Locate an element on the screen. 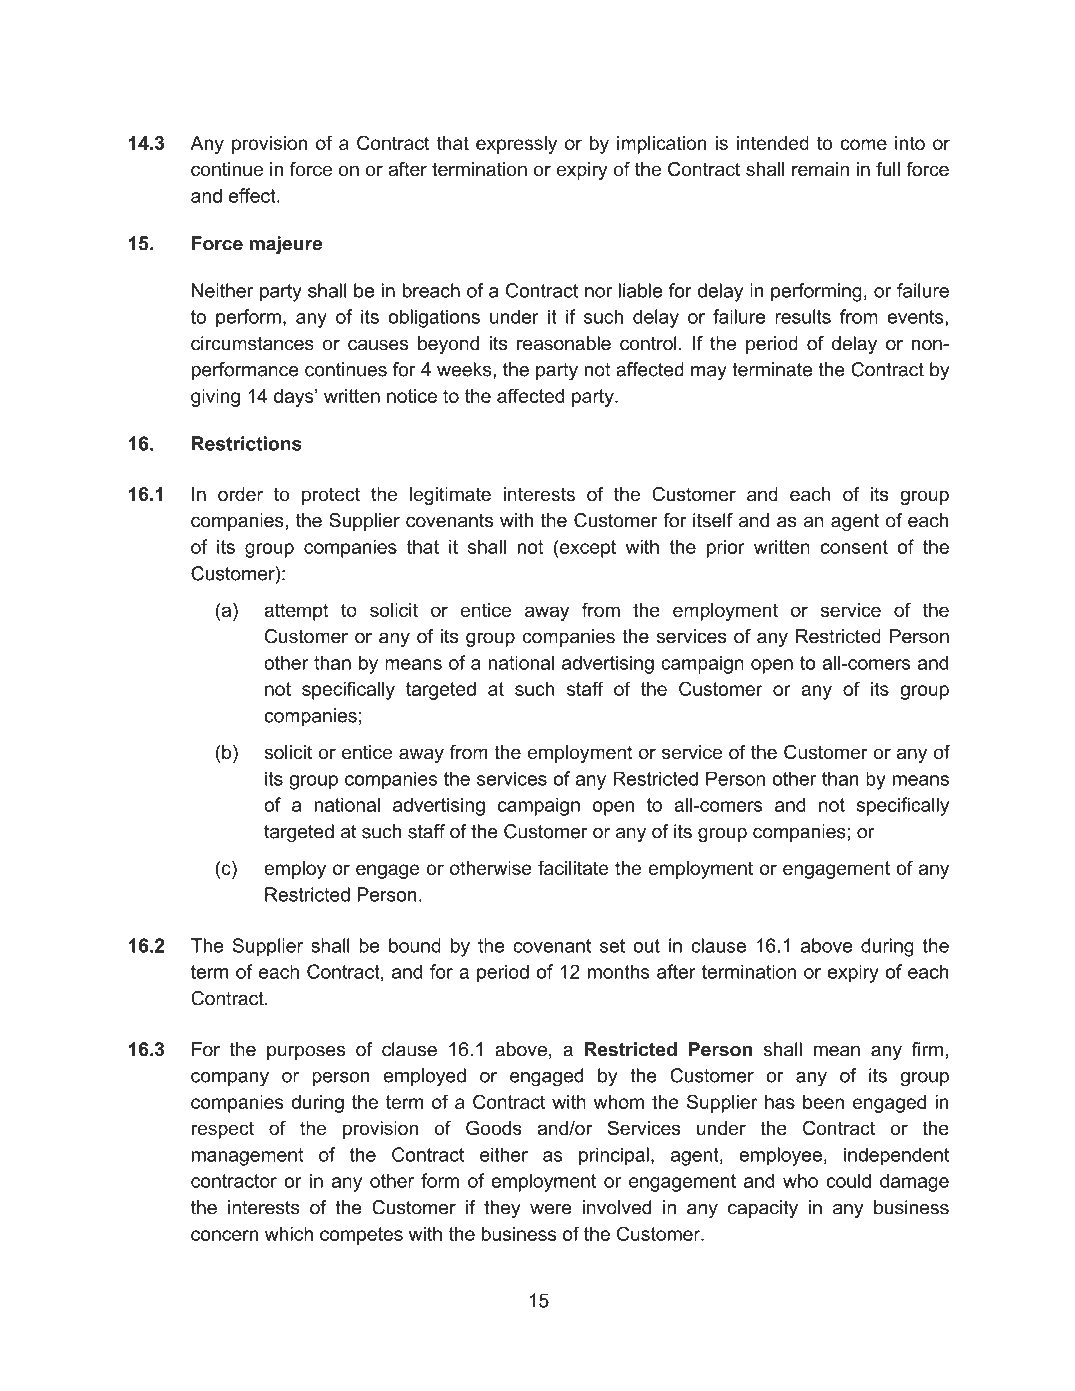 This screenshot has width=1075, height=1391. could is located at coordinates (848, 1180).
